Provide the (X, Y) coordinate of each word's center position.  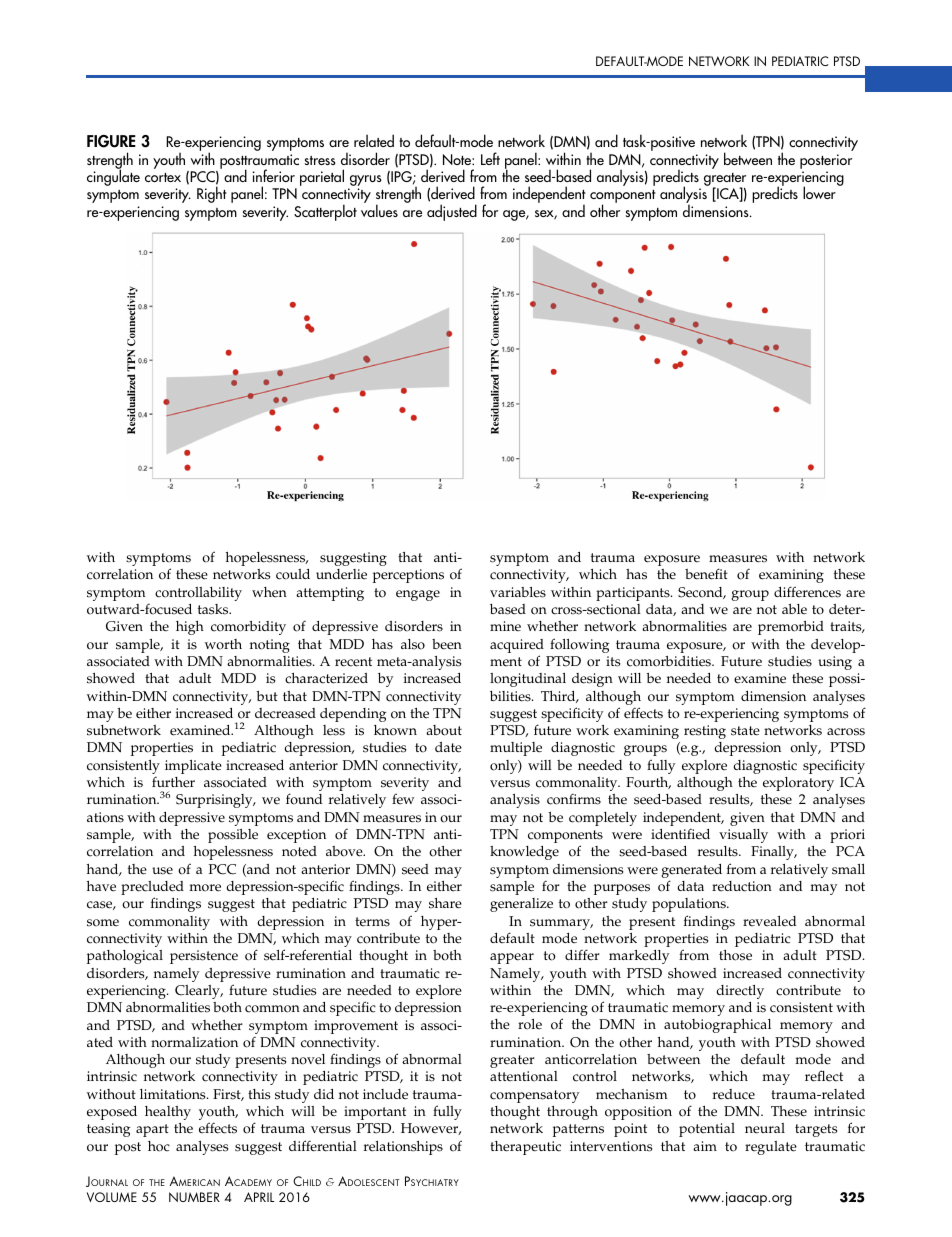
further (173, 782)
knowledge (524, 853)
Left (490, 158)
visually (743, 836)
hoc (159, 1146)
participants (634, 594)
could (293, 574)
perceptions (408, 576)
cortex (163, 177)
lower (819, 192)
